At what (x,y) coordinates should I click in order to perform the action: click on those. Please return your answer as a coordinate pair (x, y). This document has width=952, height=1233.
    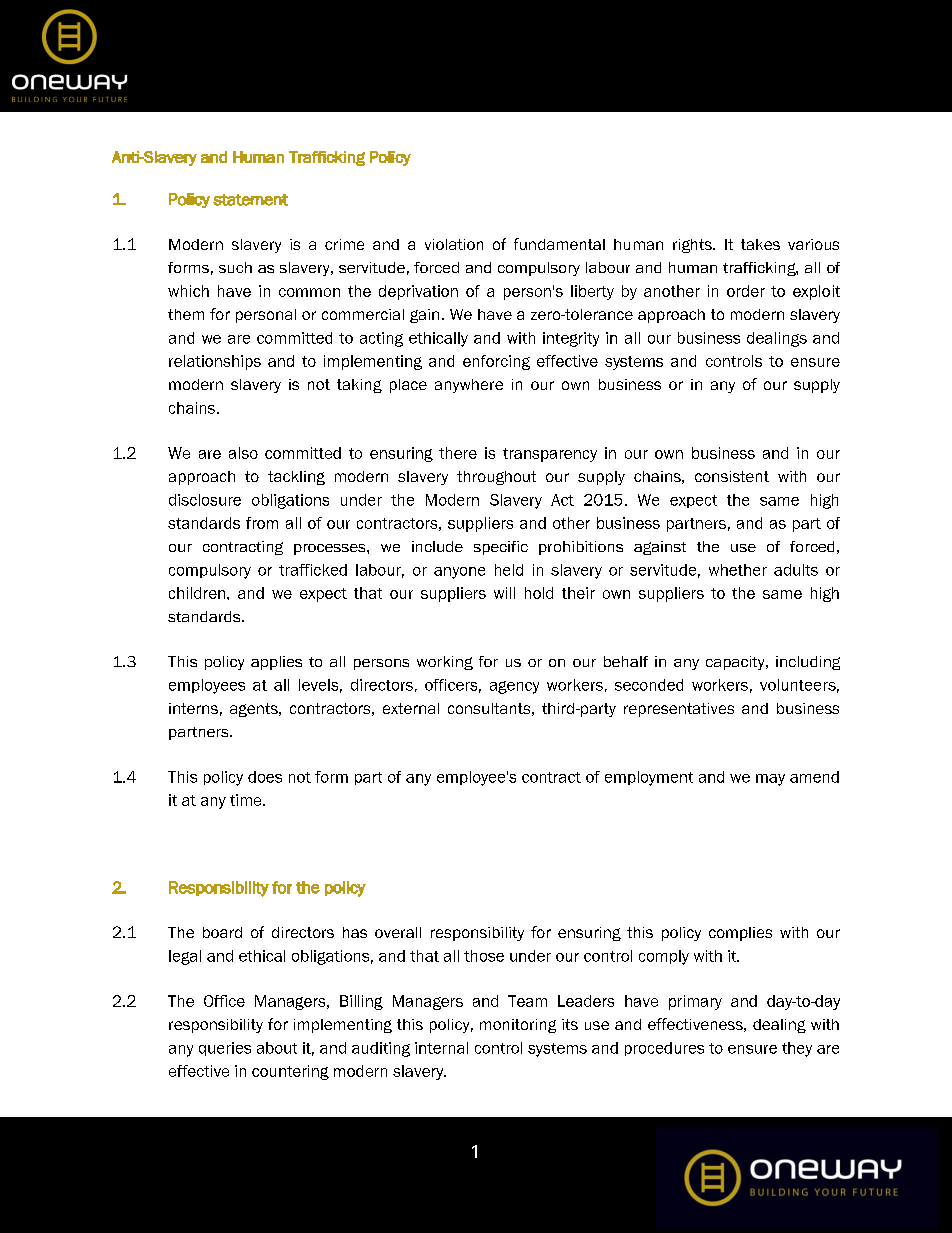
    Looking at the image, I should click on (484, 956).
